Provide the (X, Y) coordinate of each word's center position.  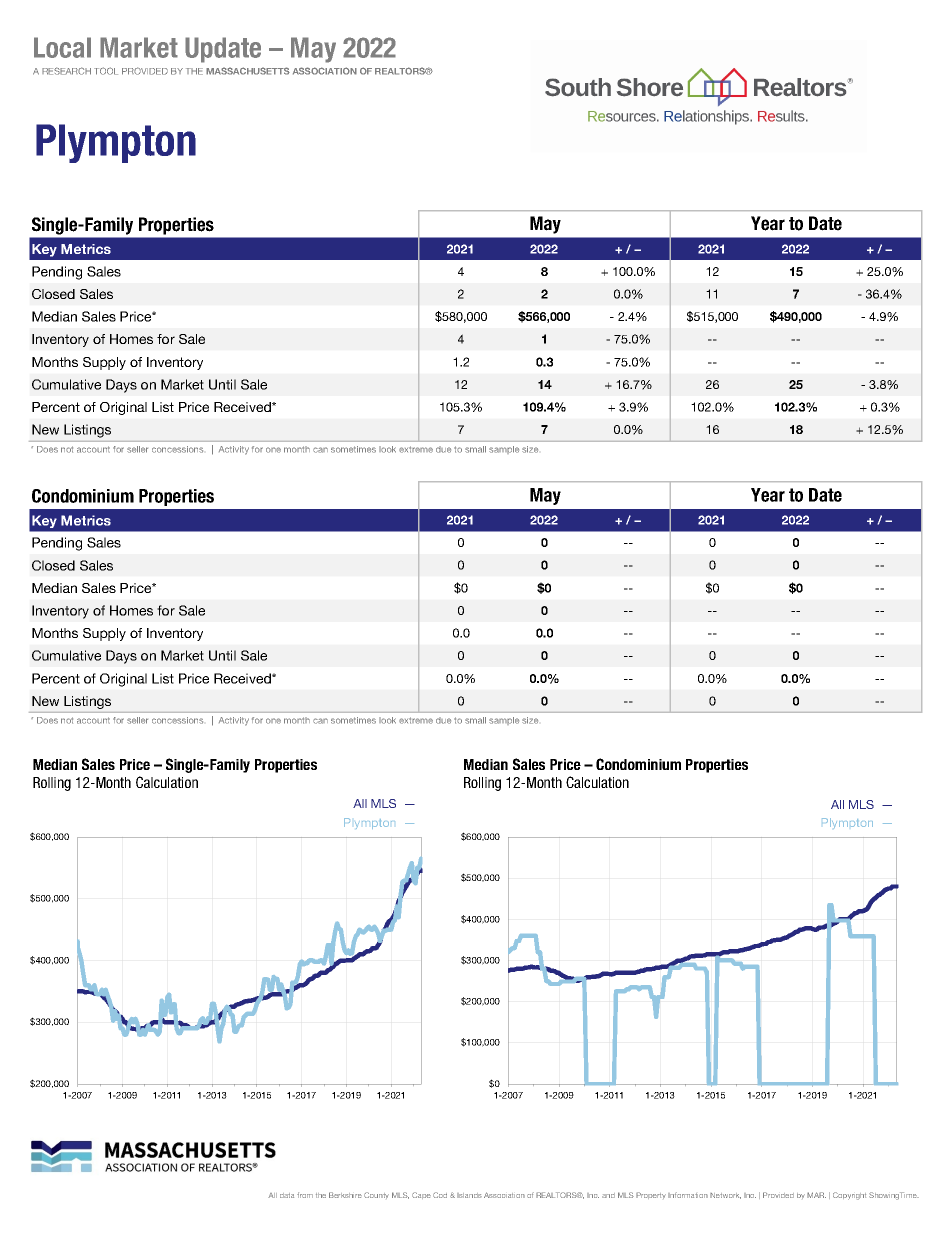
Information (688, 1195)
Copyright (849, 1196)
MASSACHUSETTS (248, 71)
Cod (440, 1195)
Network (725, 1196)
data (287, 1195)
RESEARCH (66, 71)
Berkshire (345, 1195)
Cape (421, 1195)
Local (62, 47)
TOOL (106, 71)
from (305, 1195)
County (376, 1195)
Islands (469, 1195)
